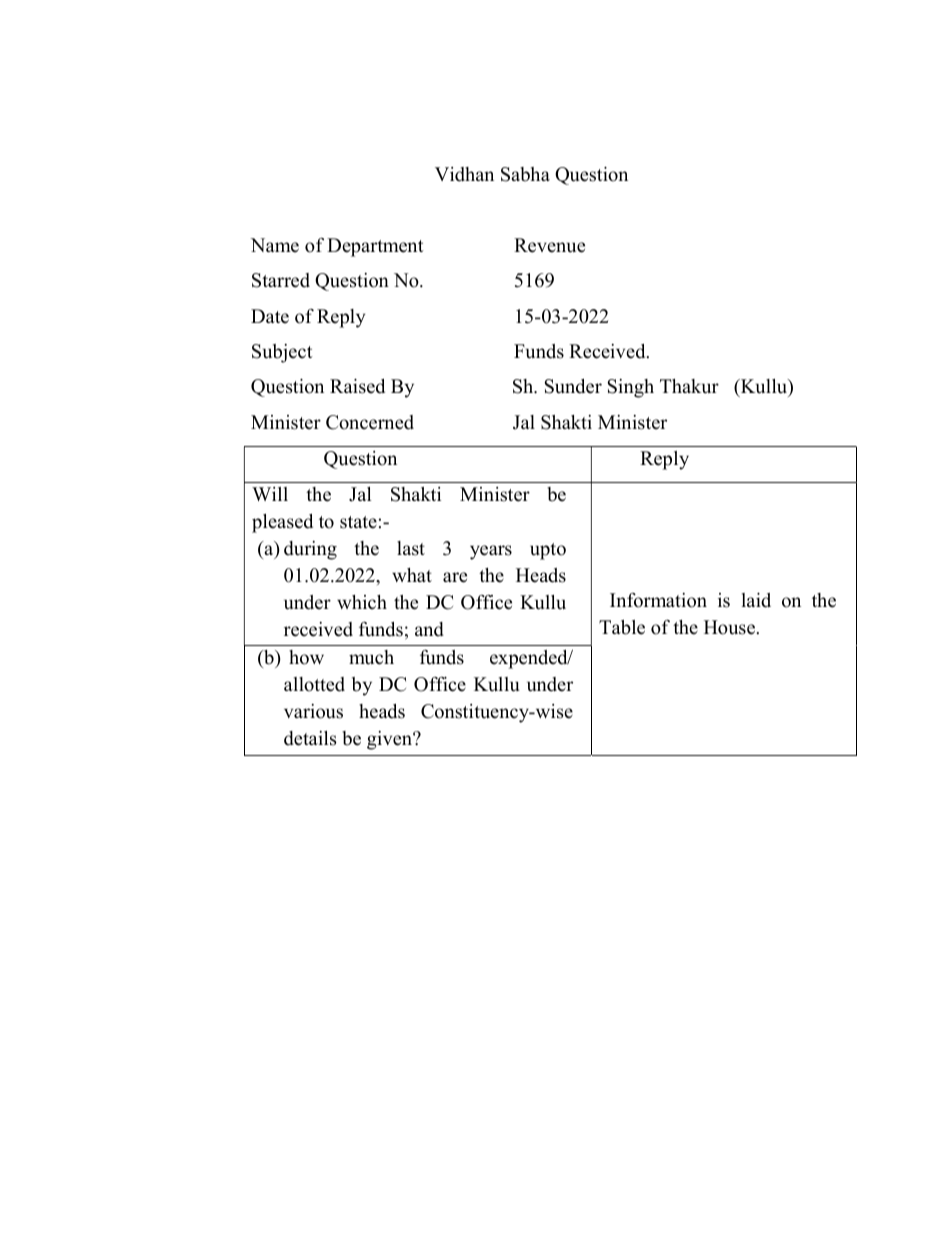  Describe the element at coordinates (491, 552) in the document. I see `years` at that location.
